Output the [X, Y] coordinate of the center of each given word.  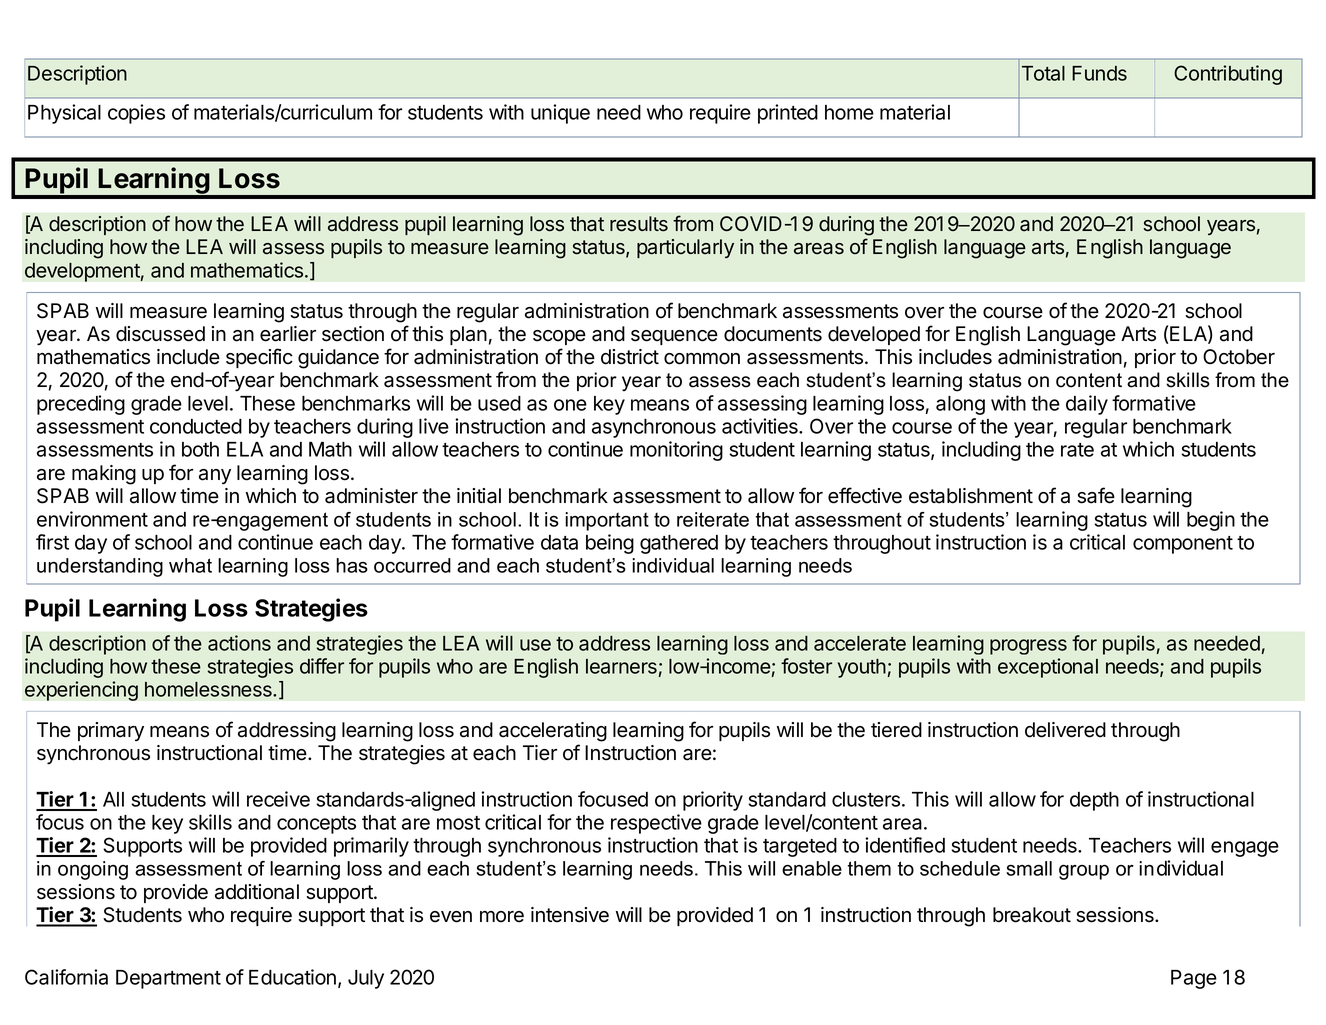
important [607, 521]
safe [1096, 495]
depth [1094, 801]
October [1239, 357]
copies [136, 114]
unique [560, 114]
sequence [674, 337]
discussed [160, 334]
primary [111, 731]
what [190, 565]
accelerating [553, 732]
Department [168, 979]
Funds [1099, 73]
